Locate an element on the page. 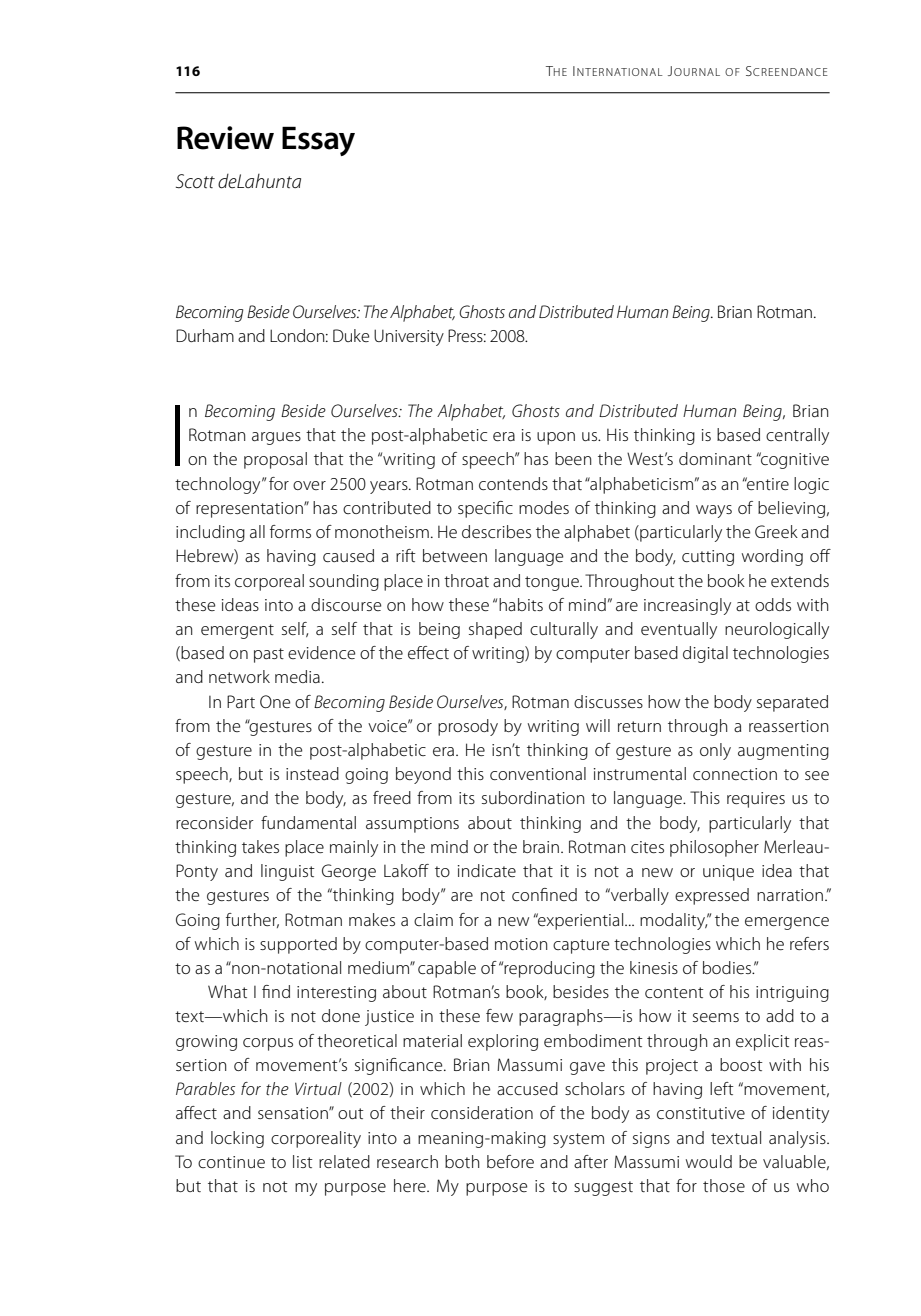  before is located at coordinates (510, 1161).
